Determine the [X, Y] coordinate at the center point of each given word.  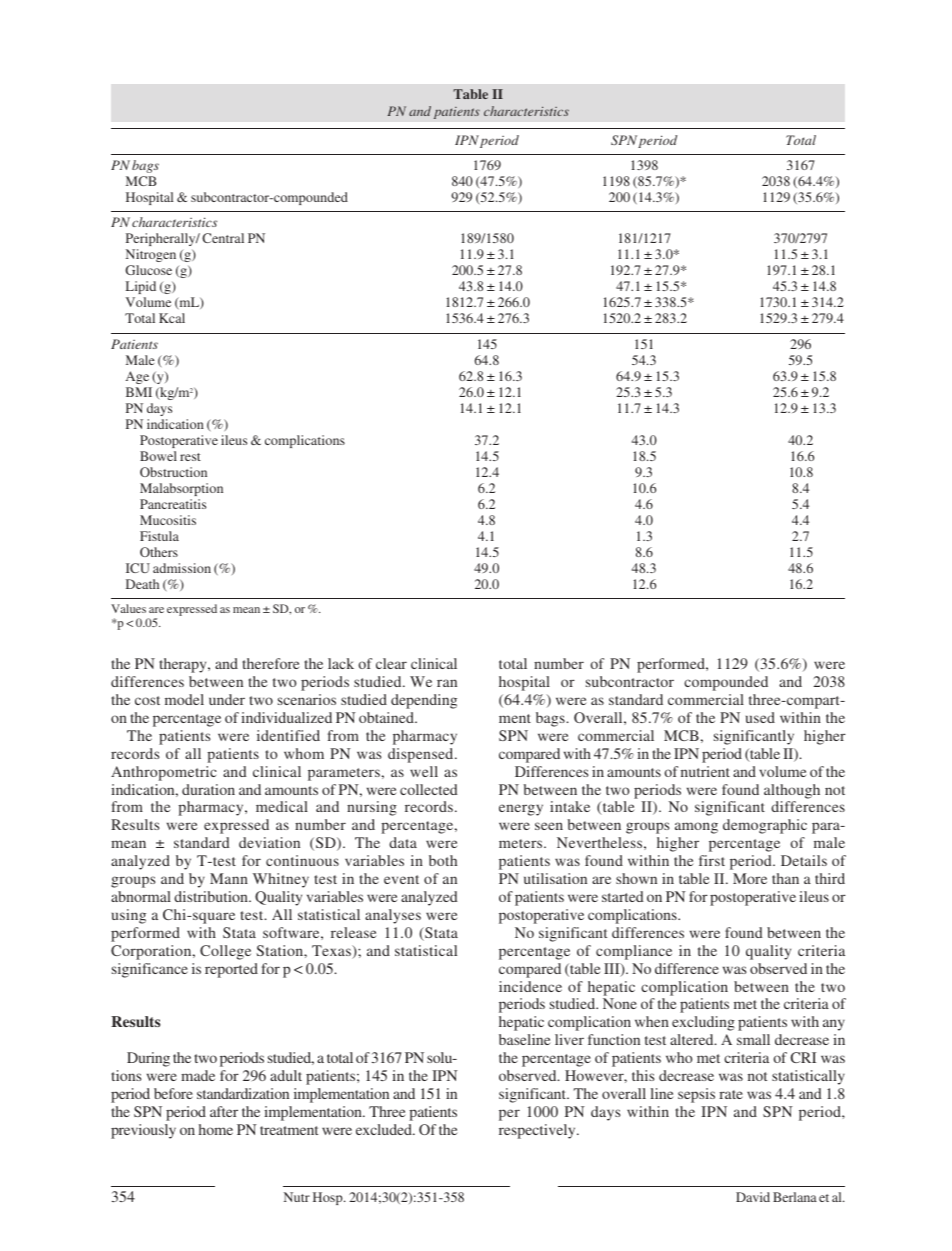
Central [223, 238]
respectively [538, 1131]
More [750, 878]
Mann [229, 878]
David [753, 1197]
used [760, 717]
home [216, 1129]
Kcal [172, 318]
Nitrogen [151, 255]
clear [391, 663]
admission [182, 568]
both [443, 860]
